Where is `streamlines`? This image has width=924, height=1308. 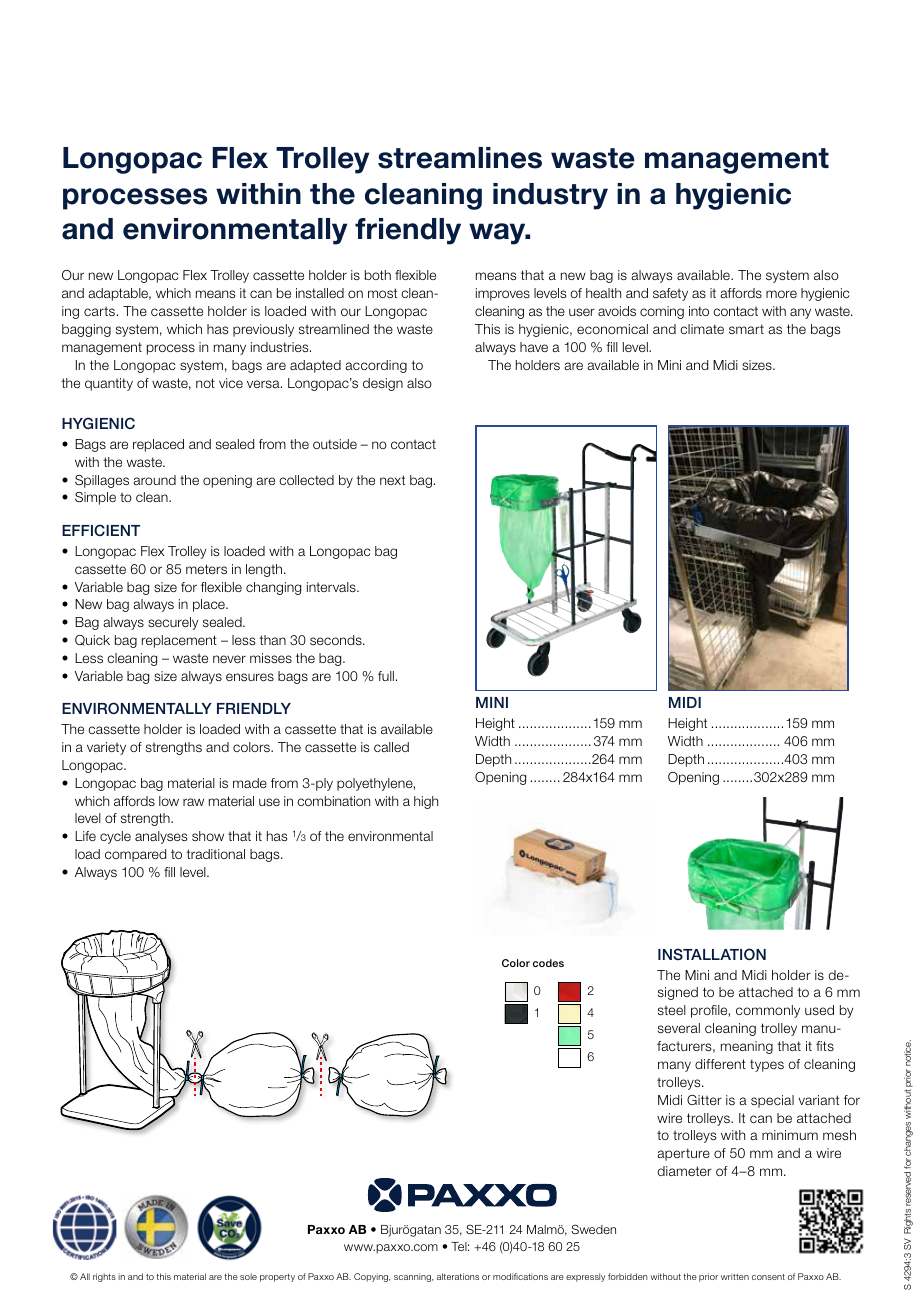
streamlines is located at coordinates (460, 158).
